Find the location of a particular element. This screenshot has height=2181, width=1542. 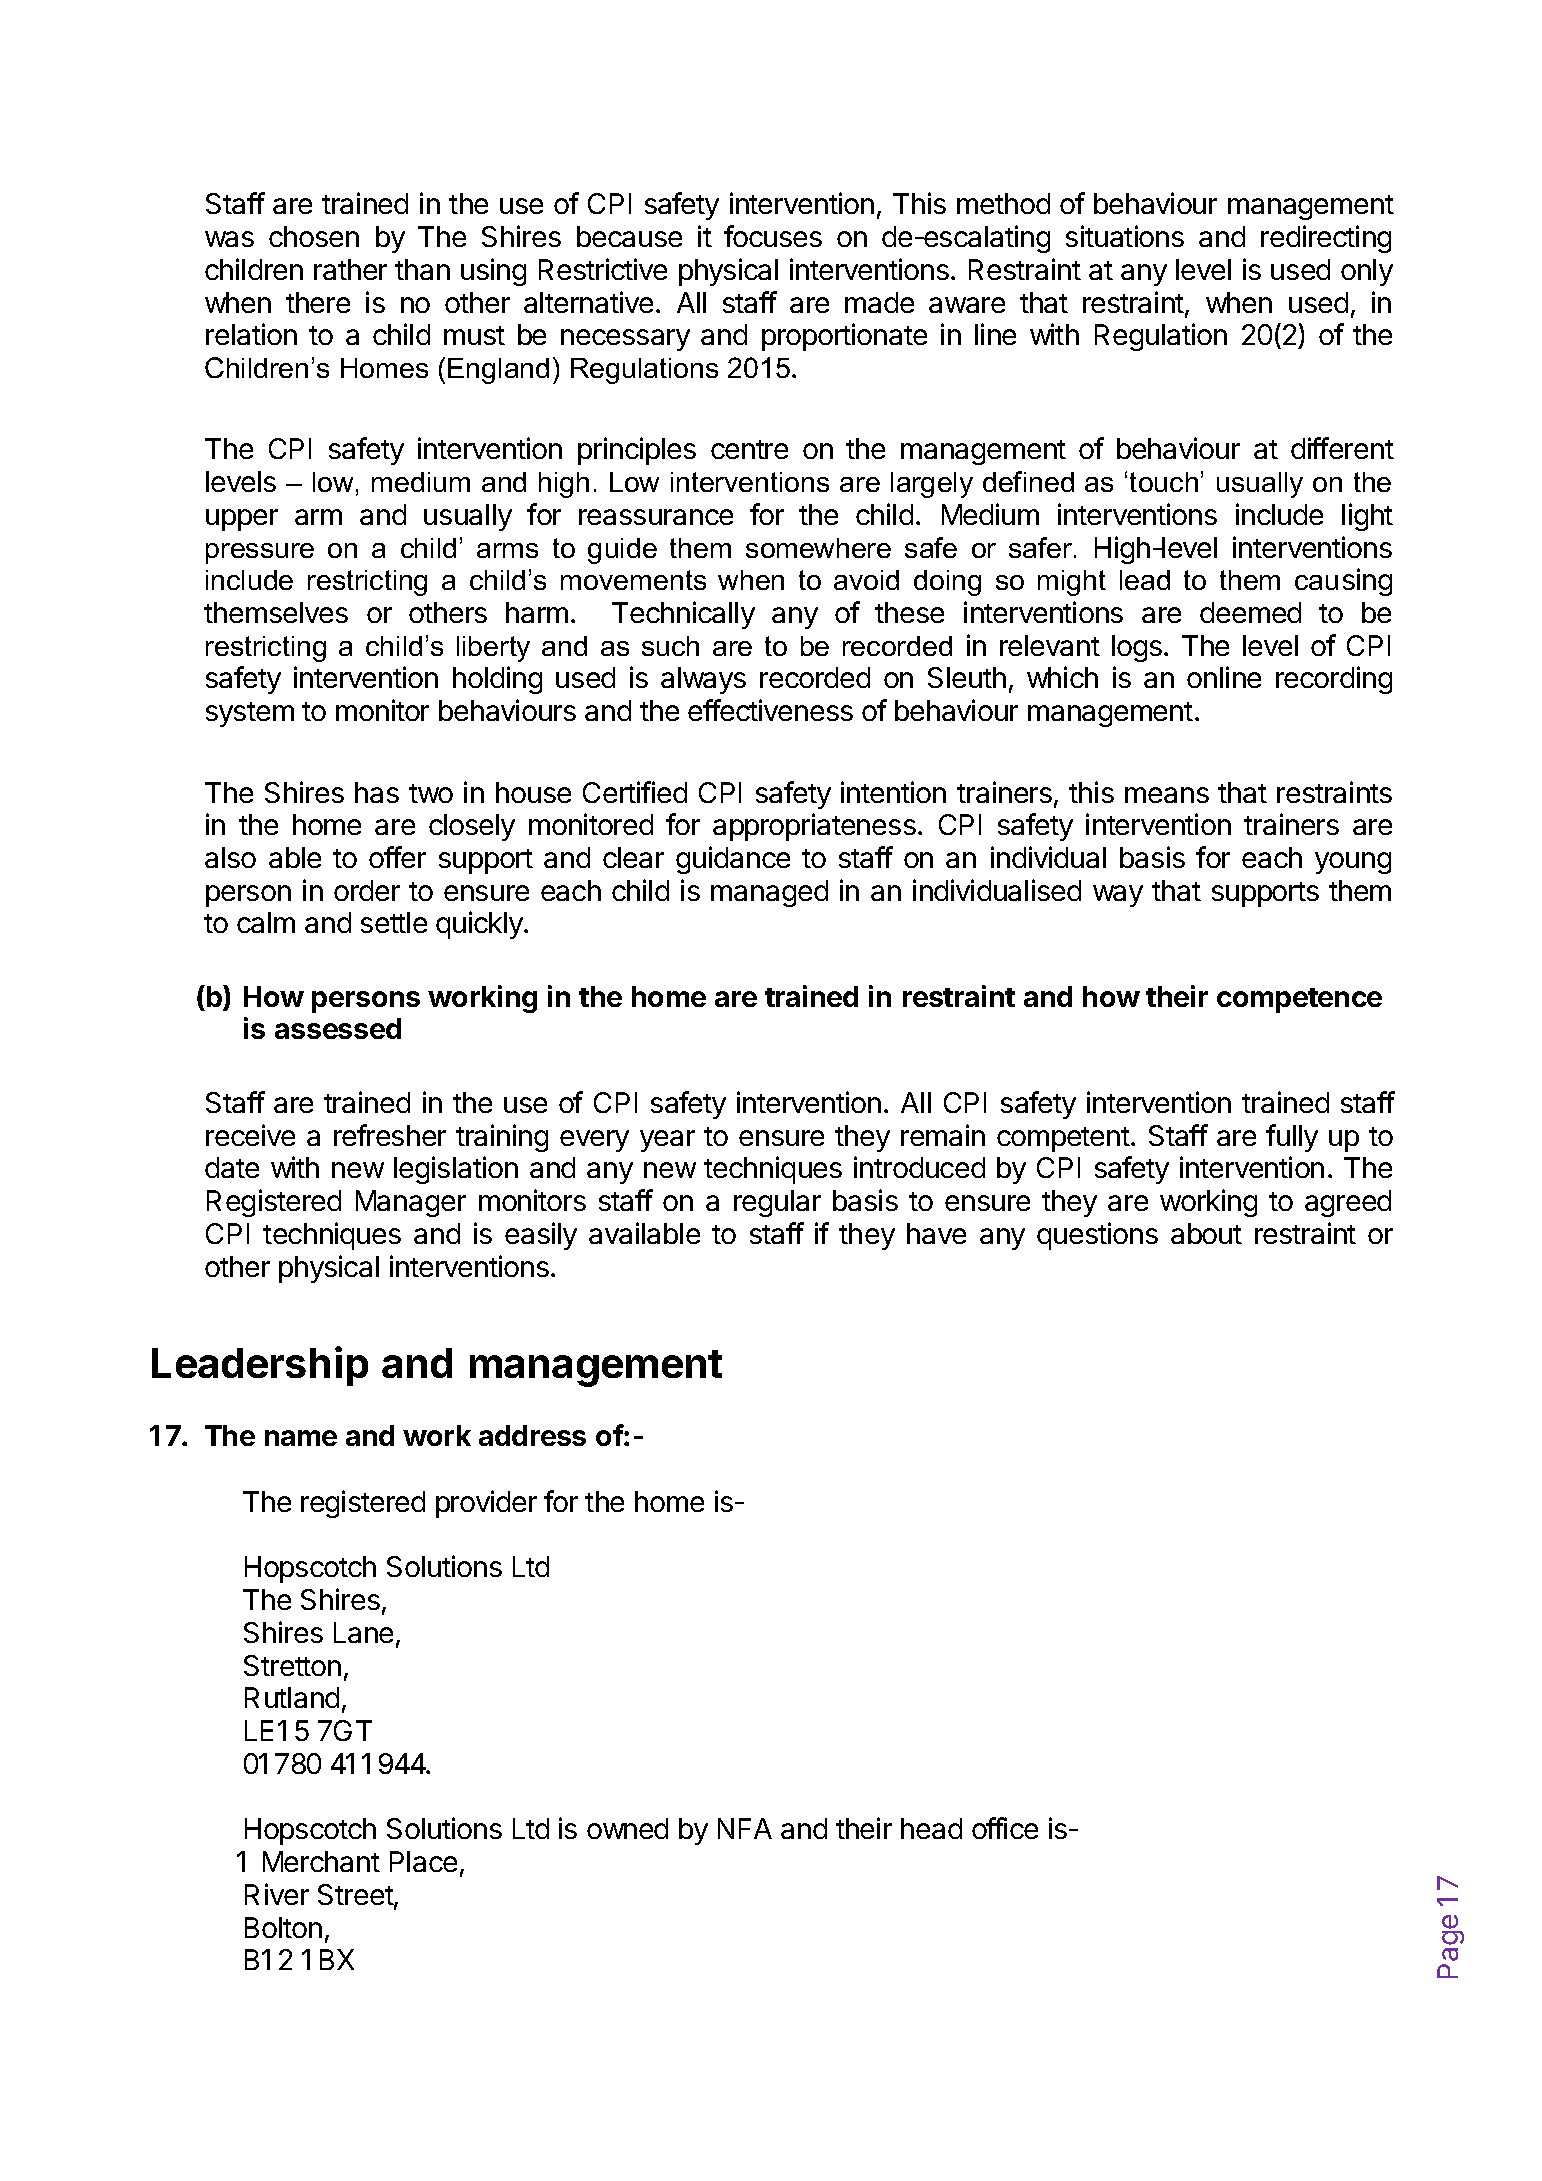

effectiveness is located at coordinates (770, 710).
